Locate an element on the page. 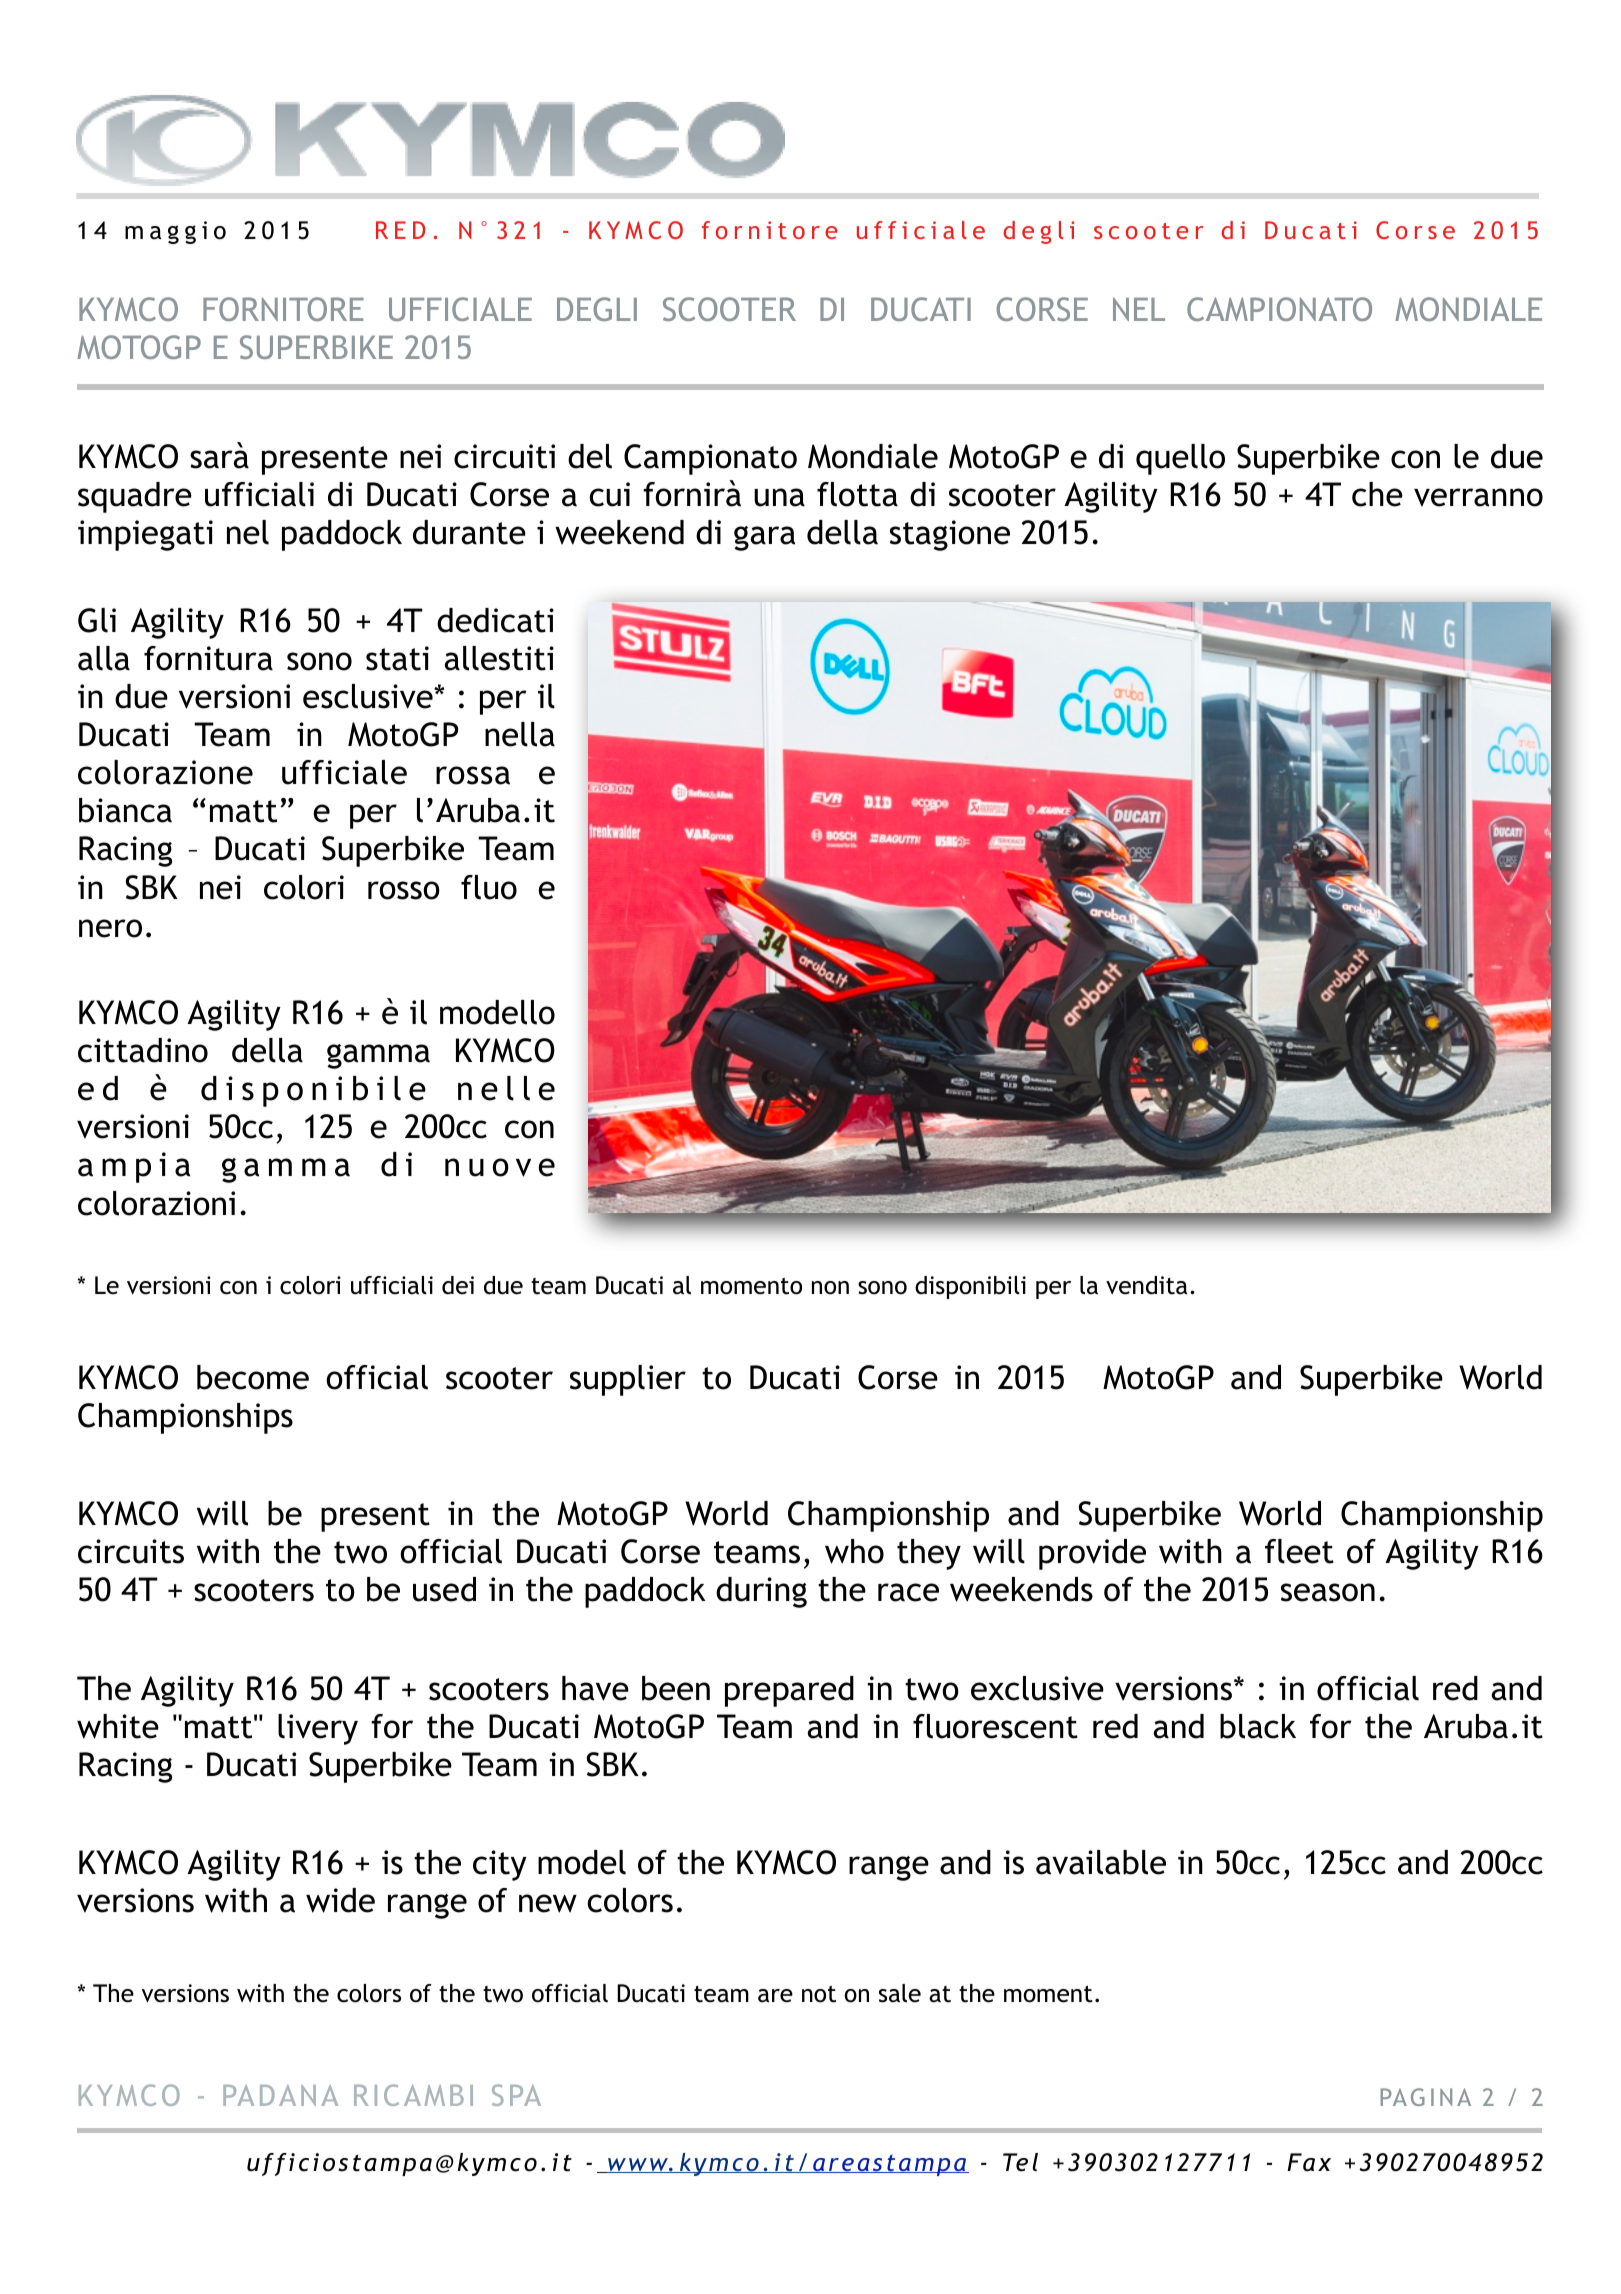 This document has height=2294, width=1621. during is located at coordinates (761, 1592).
